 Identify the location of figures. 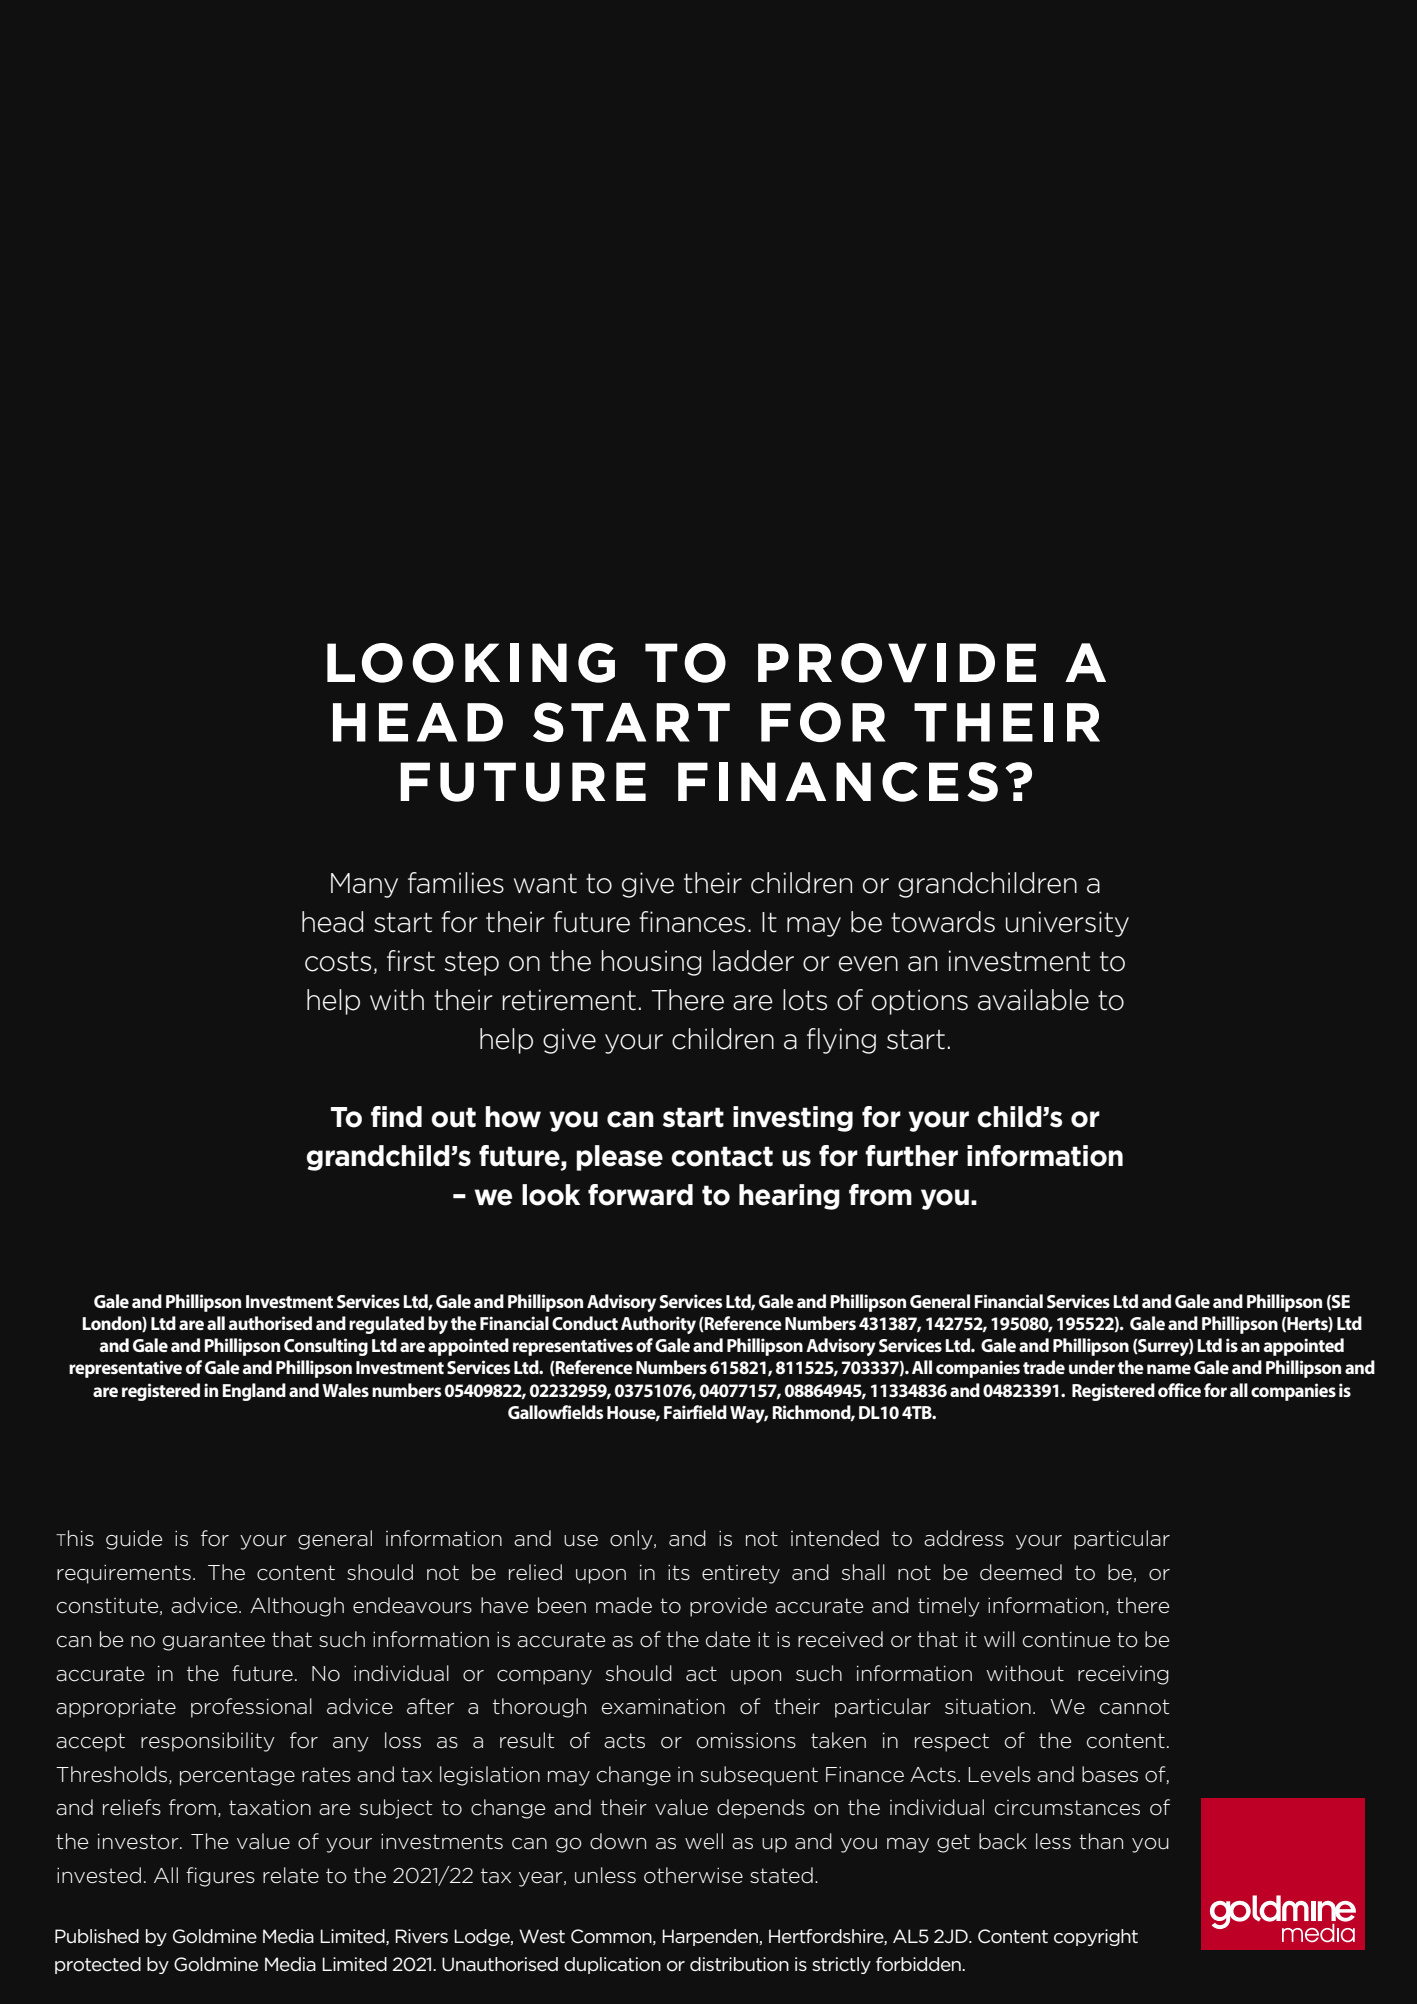
(220, 1877).
